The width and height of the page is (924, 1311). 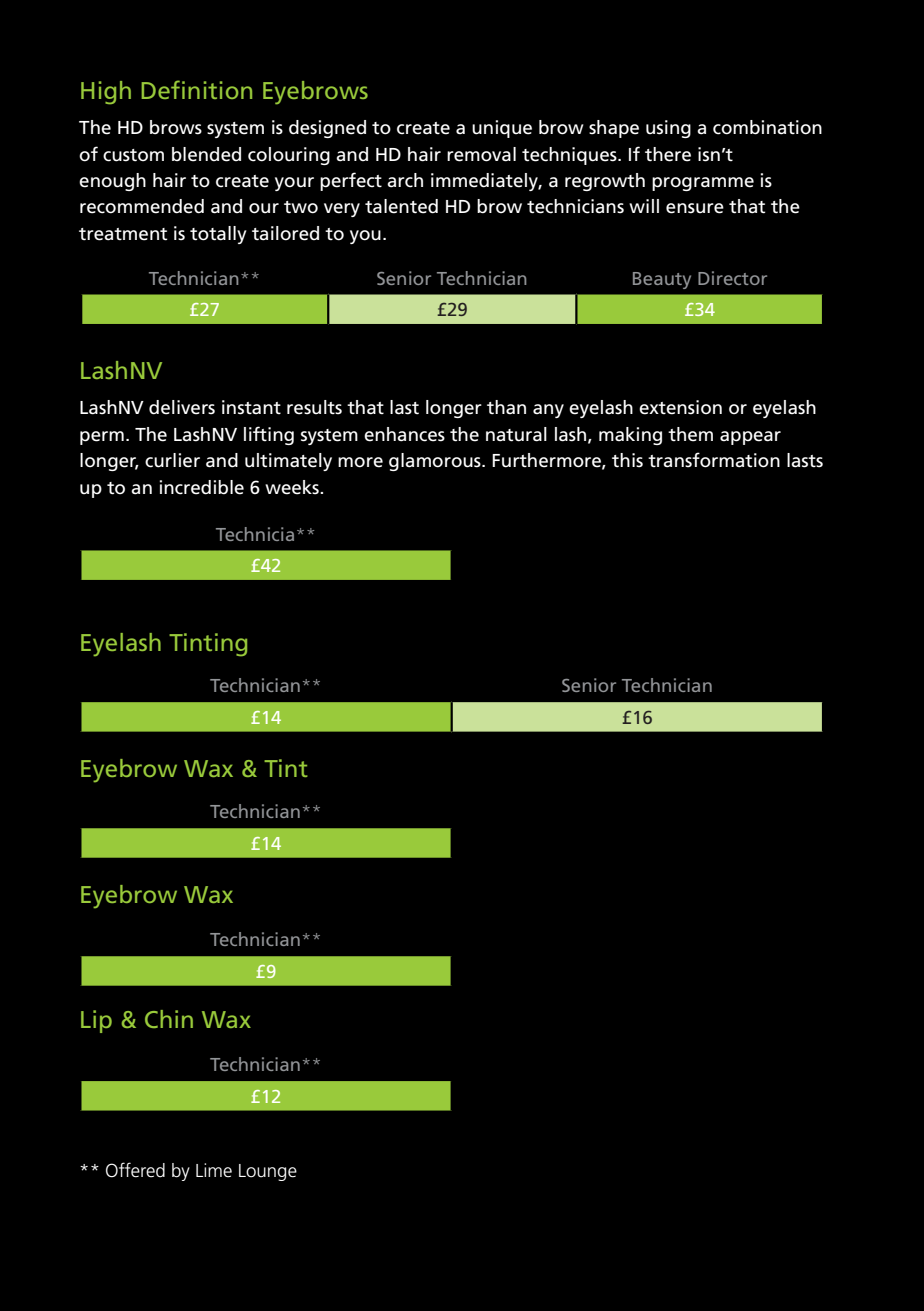 What do you see at coordinates (506, 407) in the page?
I see `than` at bounding box center [506, 407].
